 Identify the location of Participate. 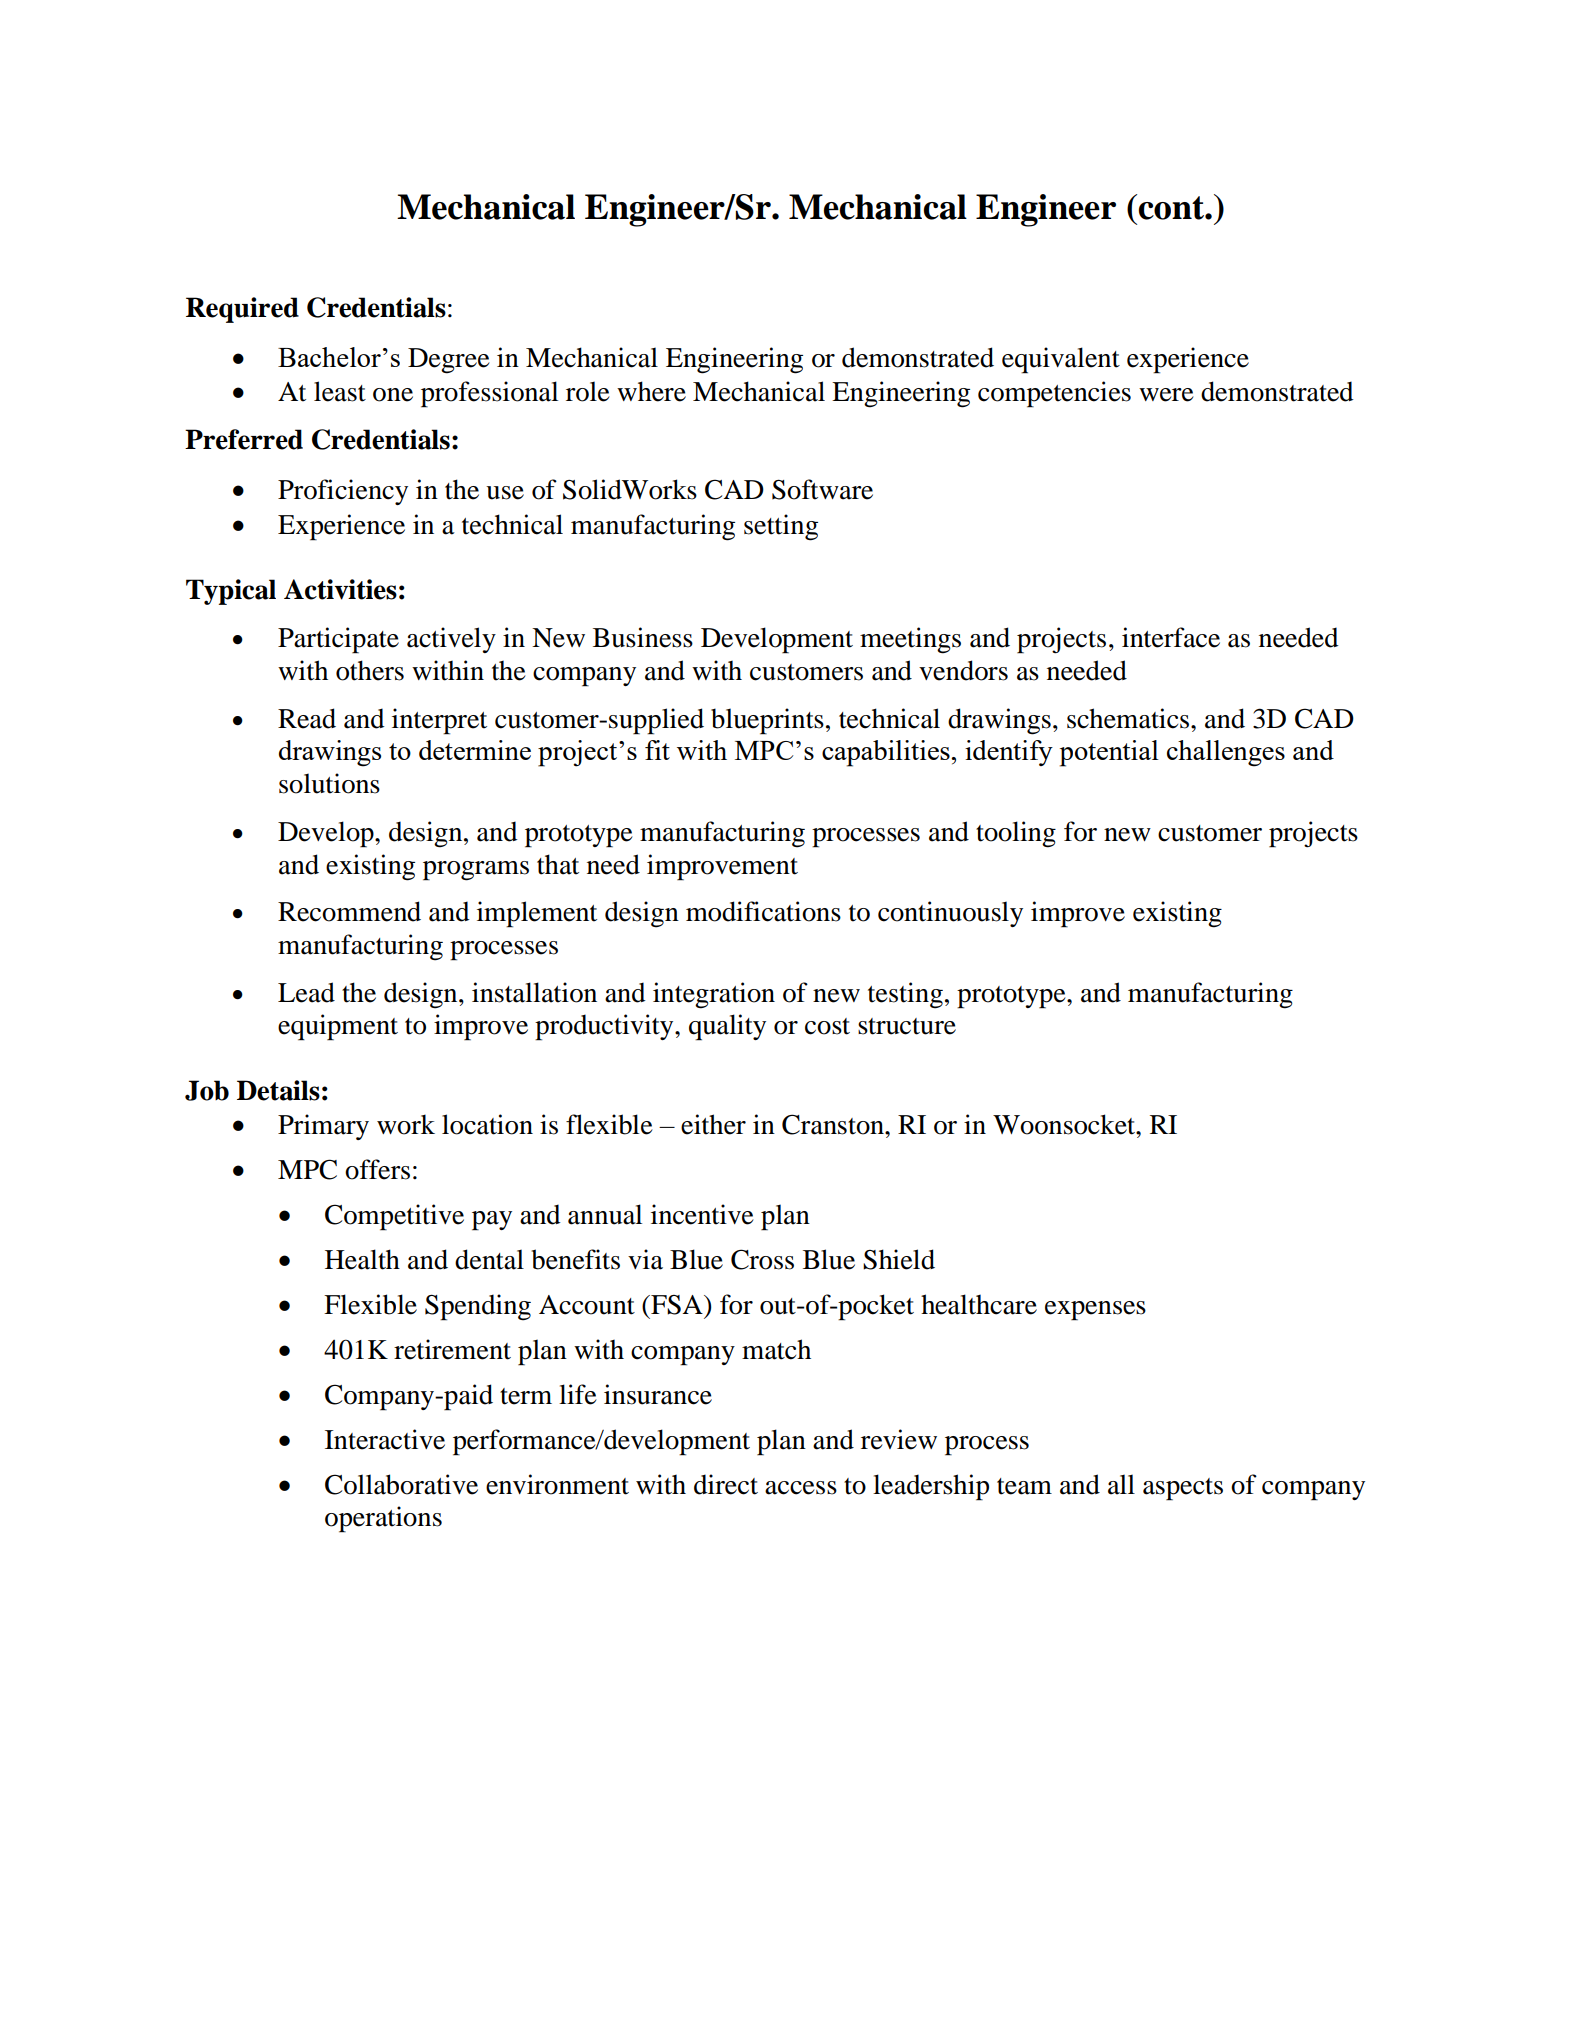
(338, 640).
